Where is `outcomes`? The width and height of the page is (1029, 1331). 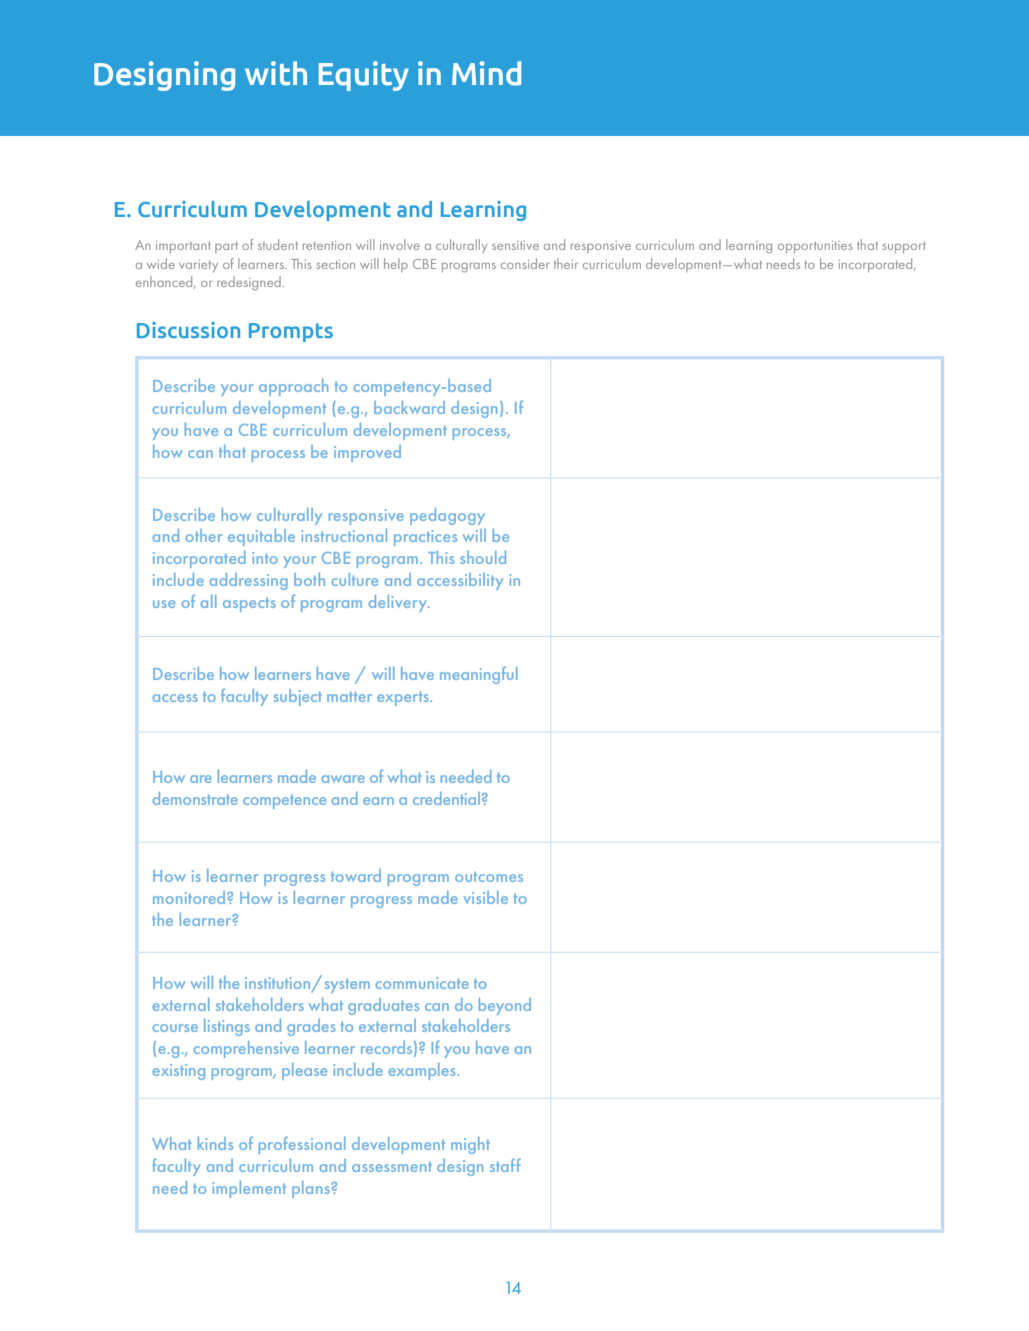 outcomes is located at coordinates (489, 877).
